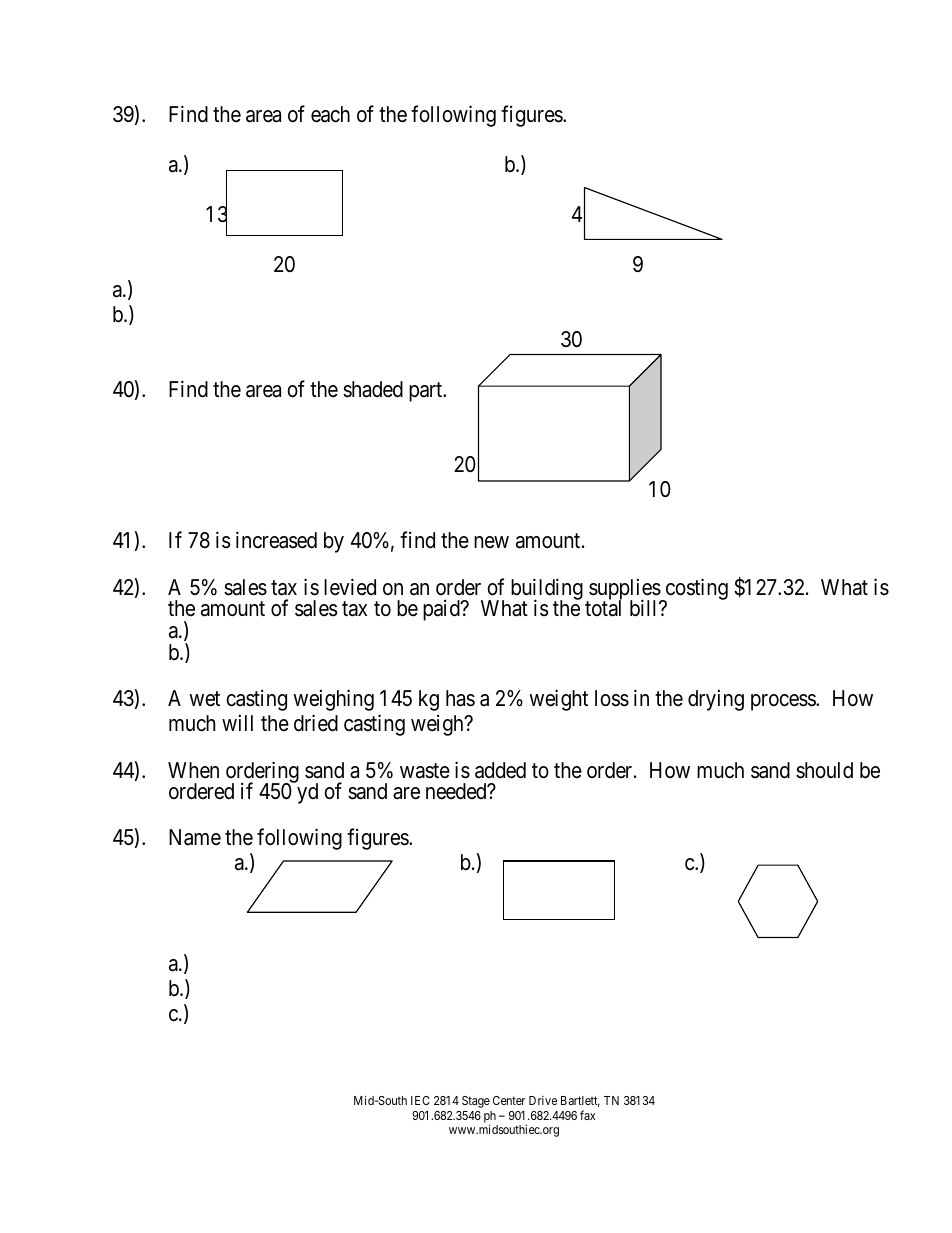 Image resolution: width=952 pixels, height=1233 pixels. What do you see at coordinates (476, 1102) in the screenshot?
I see `Stage` at bounding box center [476, 1102].
